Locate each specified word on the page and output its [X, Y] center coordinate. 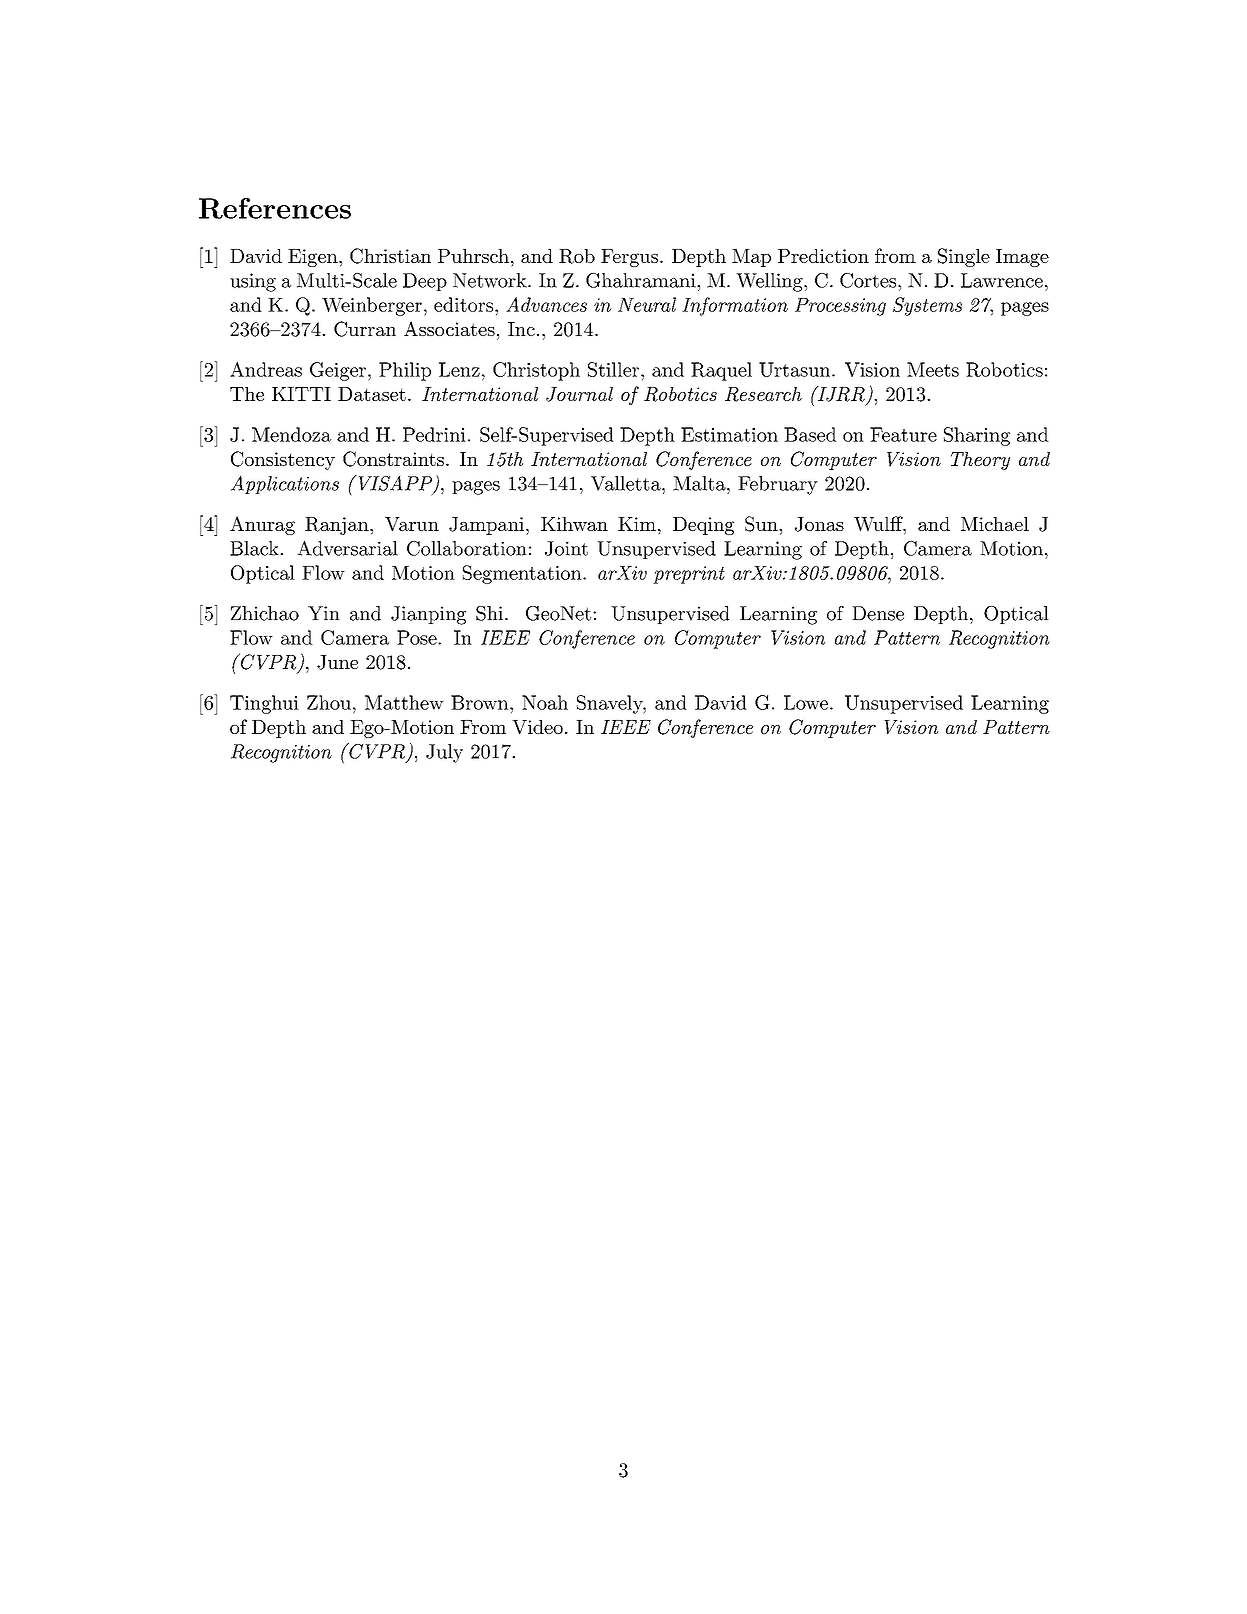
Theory [980, 461]
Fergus [629, 258]
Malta [700, 483]
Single [964, 257]
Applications [285, 484]
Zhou [329, 702]
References [275, 208]
